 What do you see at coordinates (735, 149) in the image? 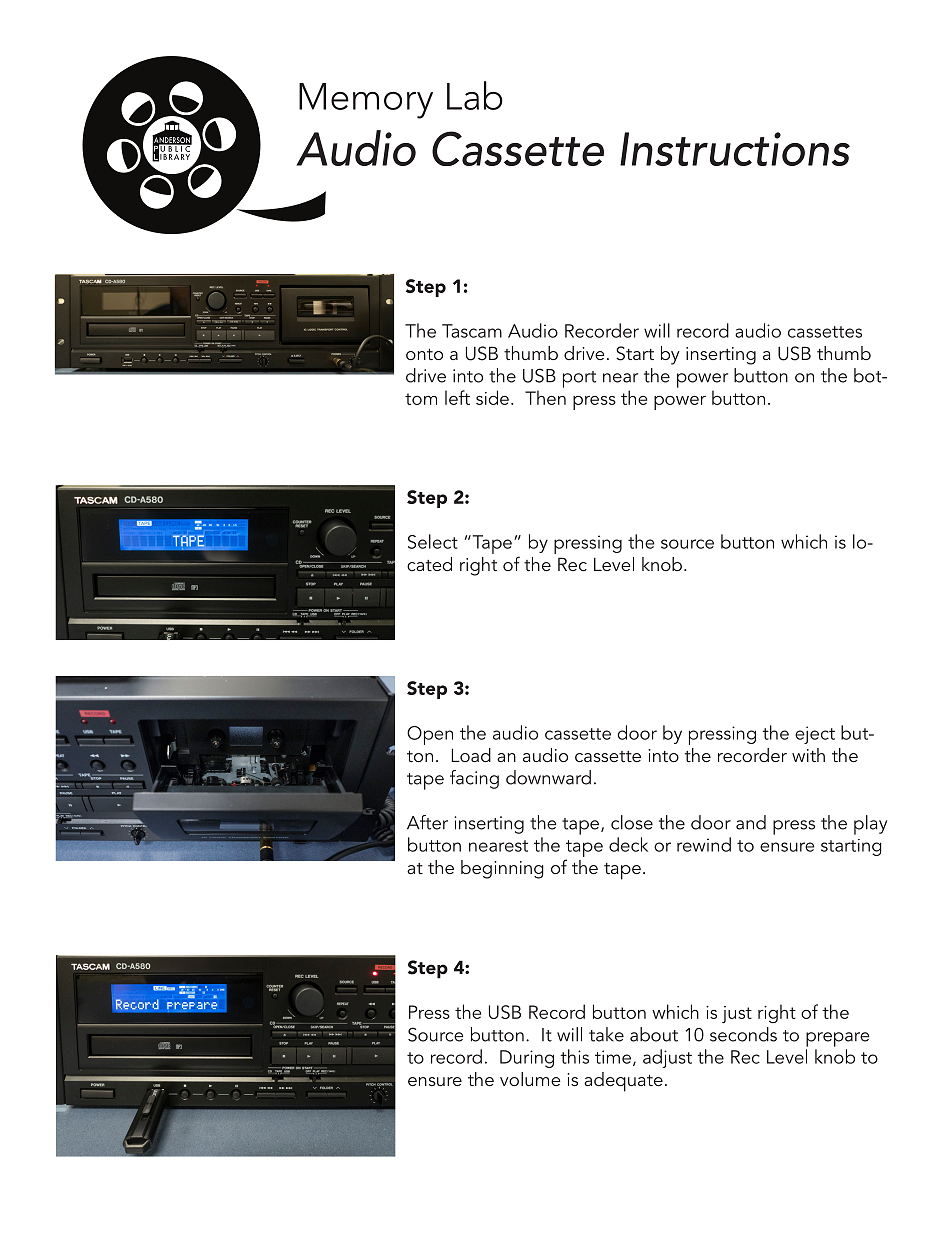
I see `Instructions` at bounding box center [735, 149].
